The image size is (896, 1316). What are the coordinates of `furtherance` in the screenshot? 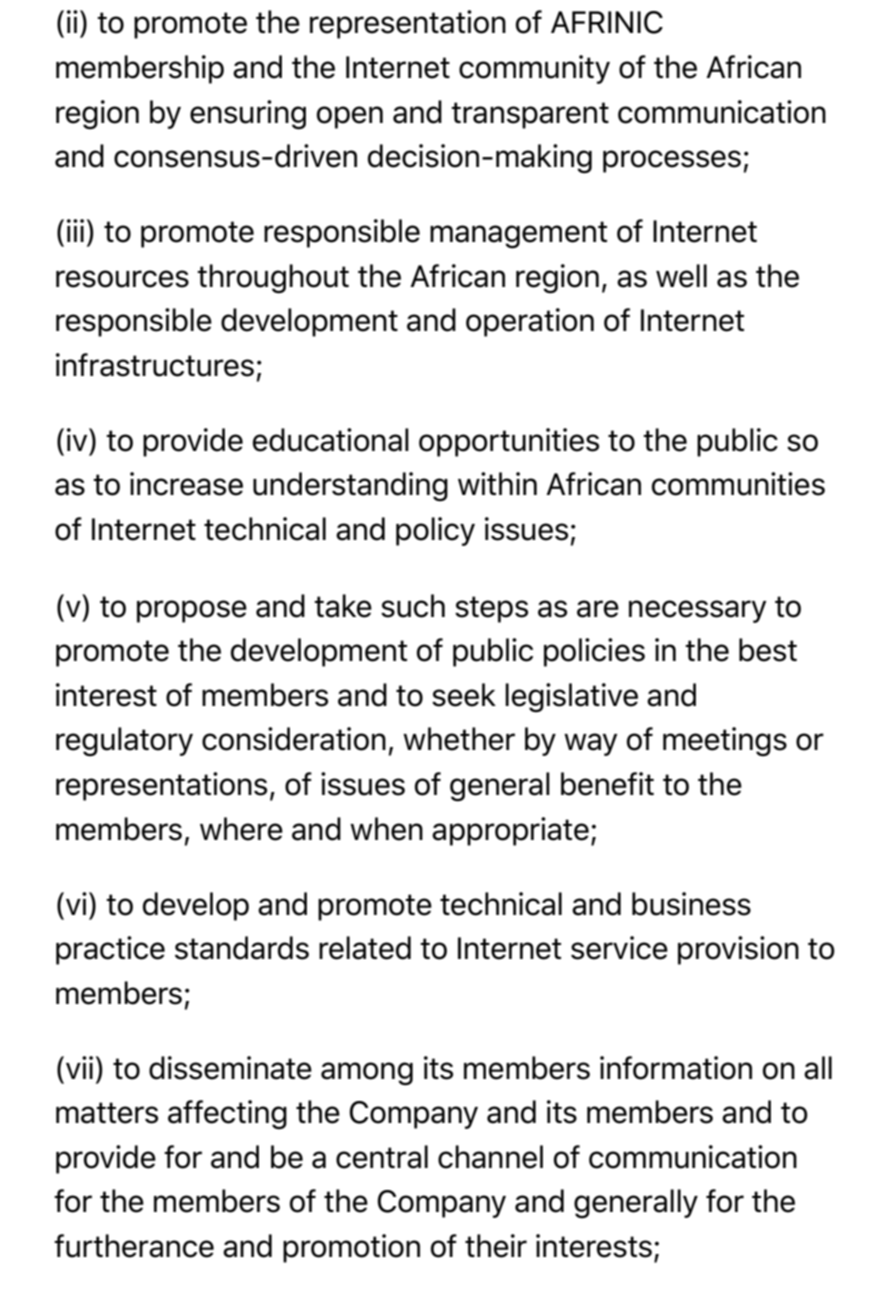 It's located at (134, 1246).
